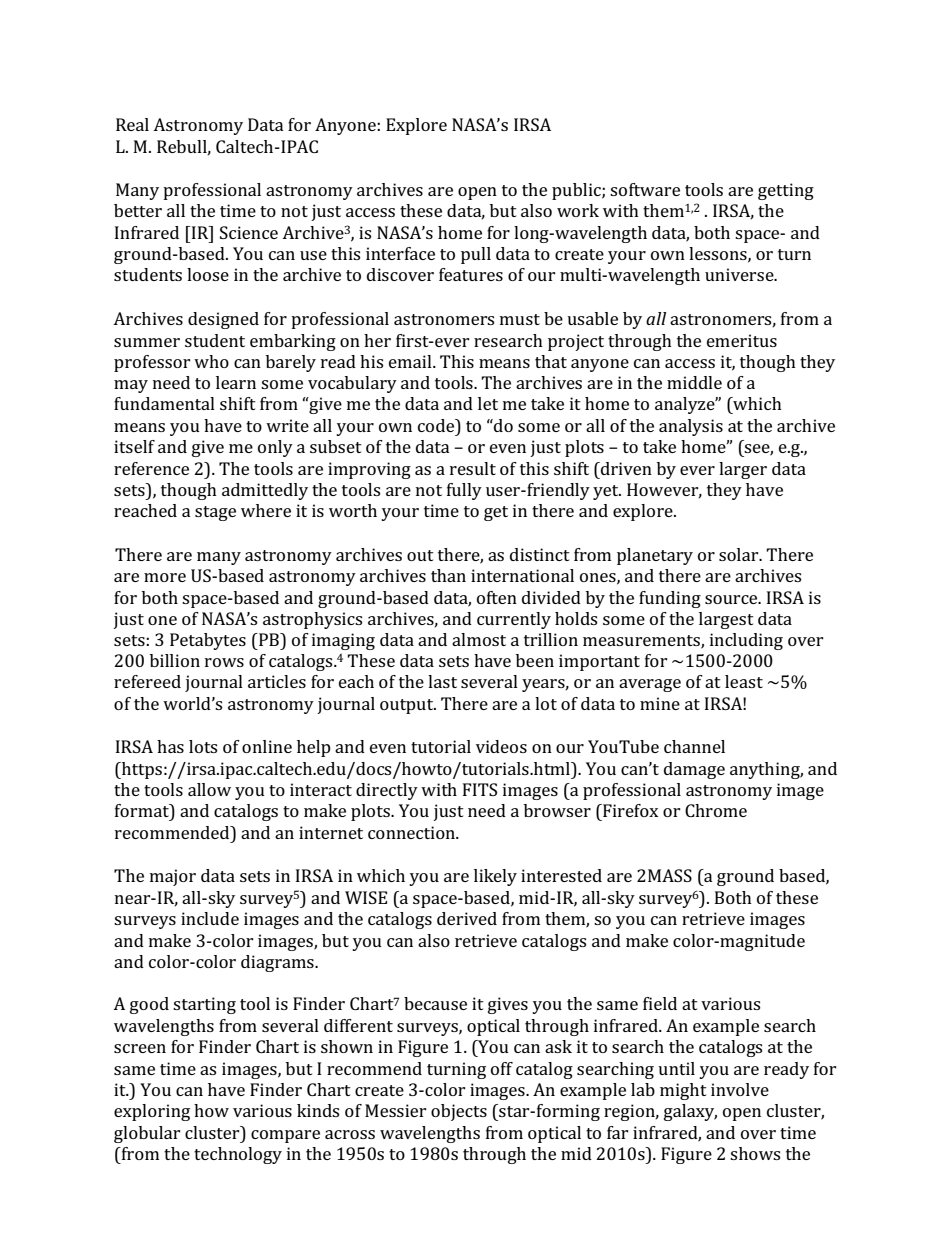  What do you see at coordinates (488, 403) in the screenshot?
I see `let` at bounding box center [488, 403].
